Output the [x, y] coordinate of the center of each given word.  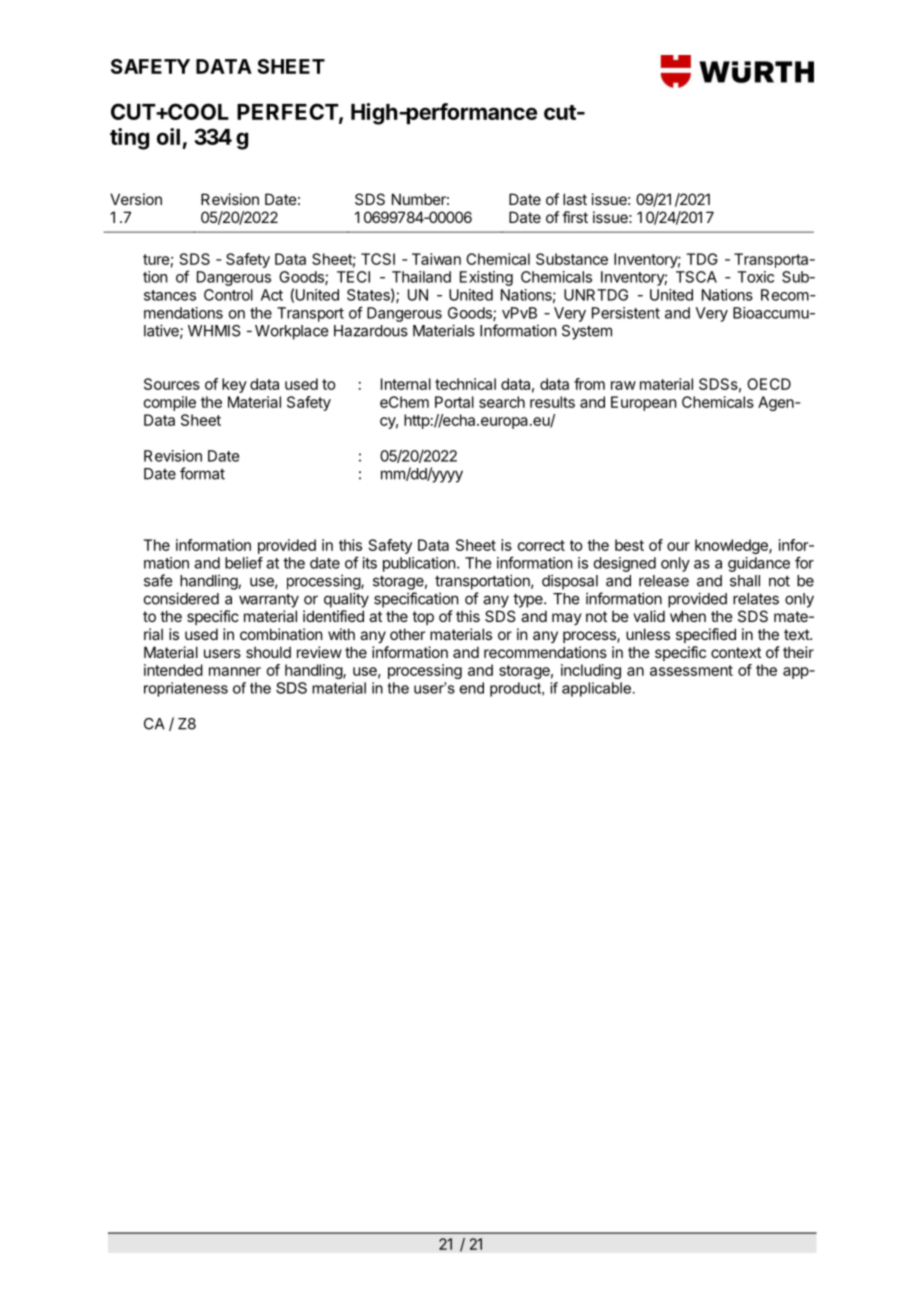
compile [170, 403]
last [575, 199]
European [643, 403]
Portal [454, 402]
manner [235, 671]
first [575, 217]
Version [136, 199]
